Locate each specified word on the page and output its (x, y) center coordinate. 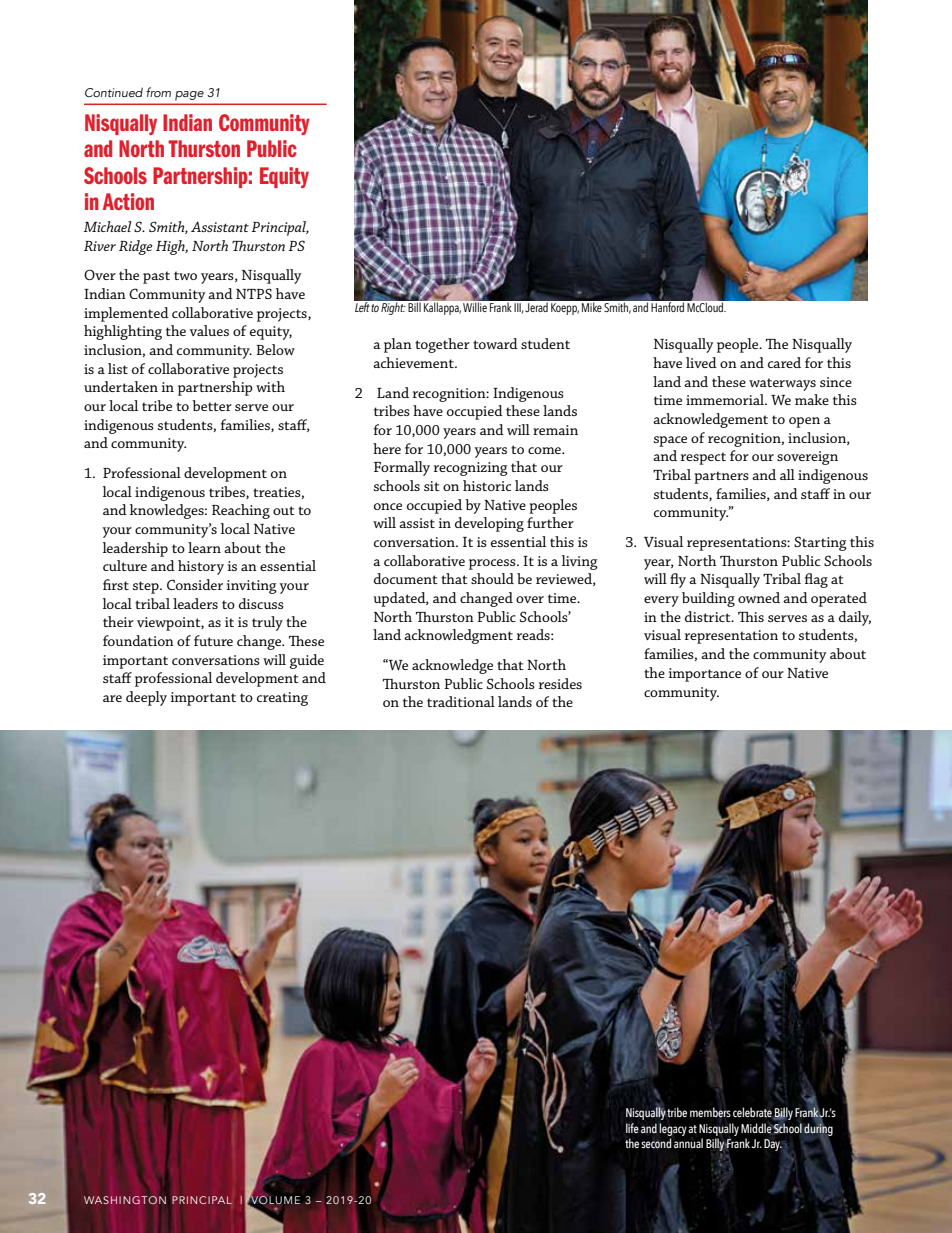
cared (784, 362)
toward (495, 343)
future (213, 640)
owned (759, 597)
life (632, 1128)
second (656, 1143)
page (189, 95)
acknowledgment (458, 636)
